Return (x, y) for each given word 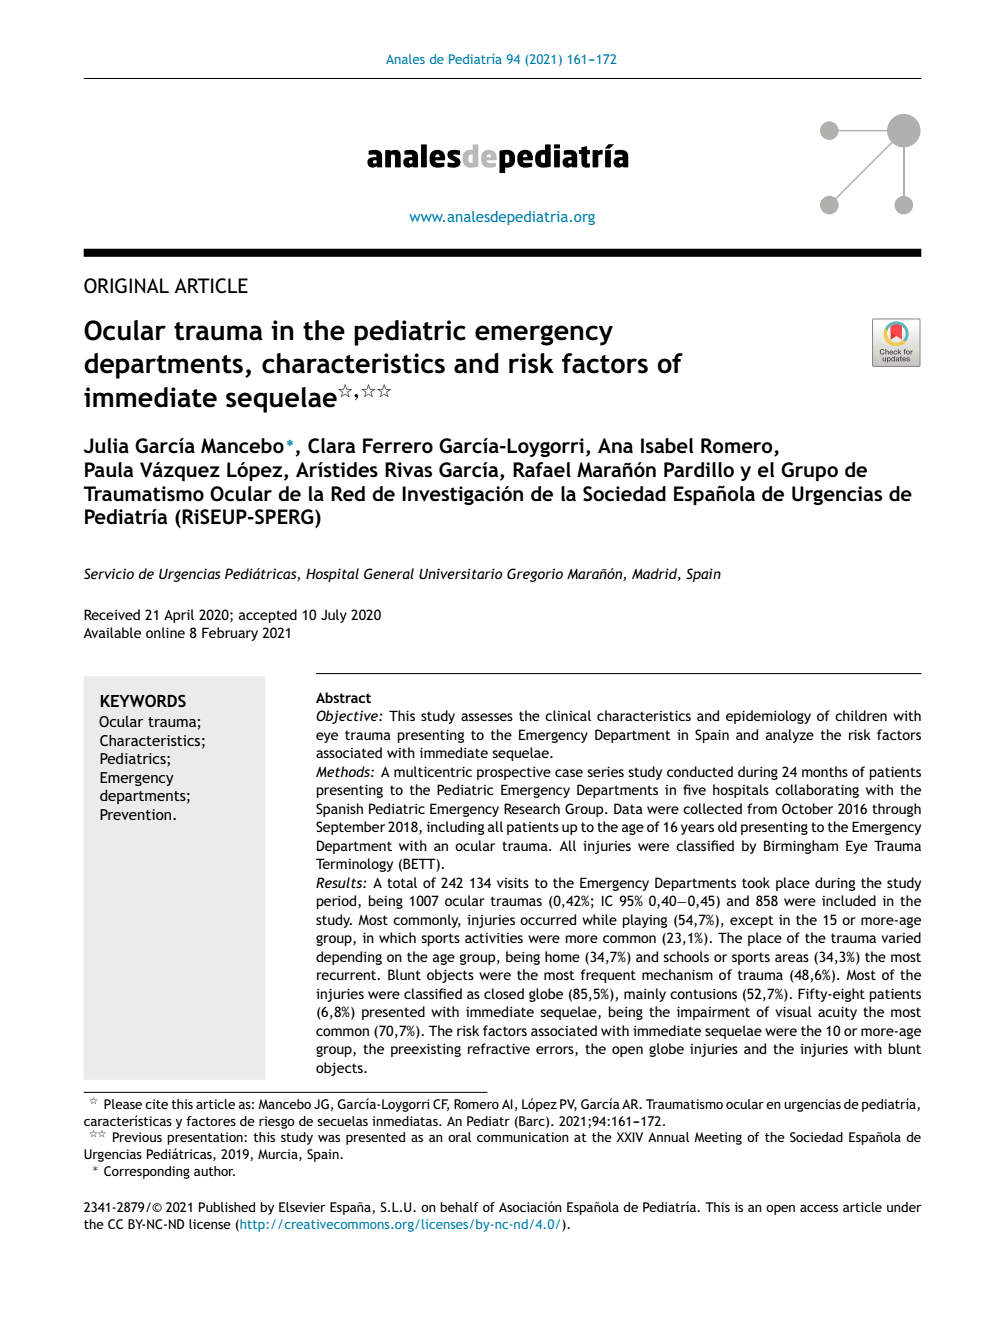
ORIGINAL (126, 286)
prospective (514, 773)
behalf (459, 1207)
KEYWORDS (143, 700)
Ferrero (398, 446)
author (214, 1171)
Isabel (667, 446)
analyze (790, 736)
